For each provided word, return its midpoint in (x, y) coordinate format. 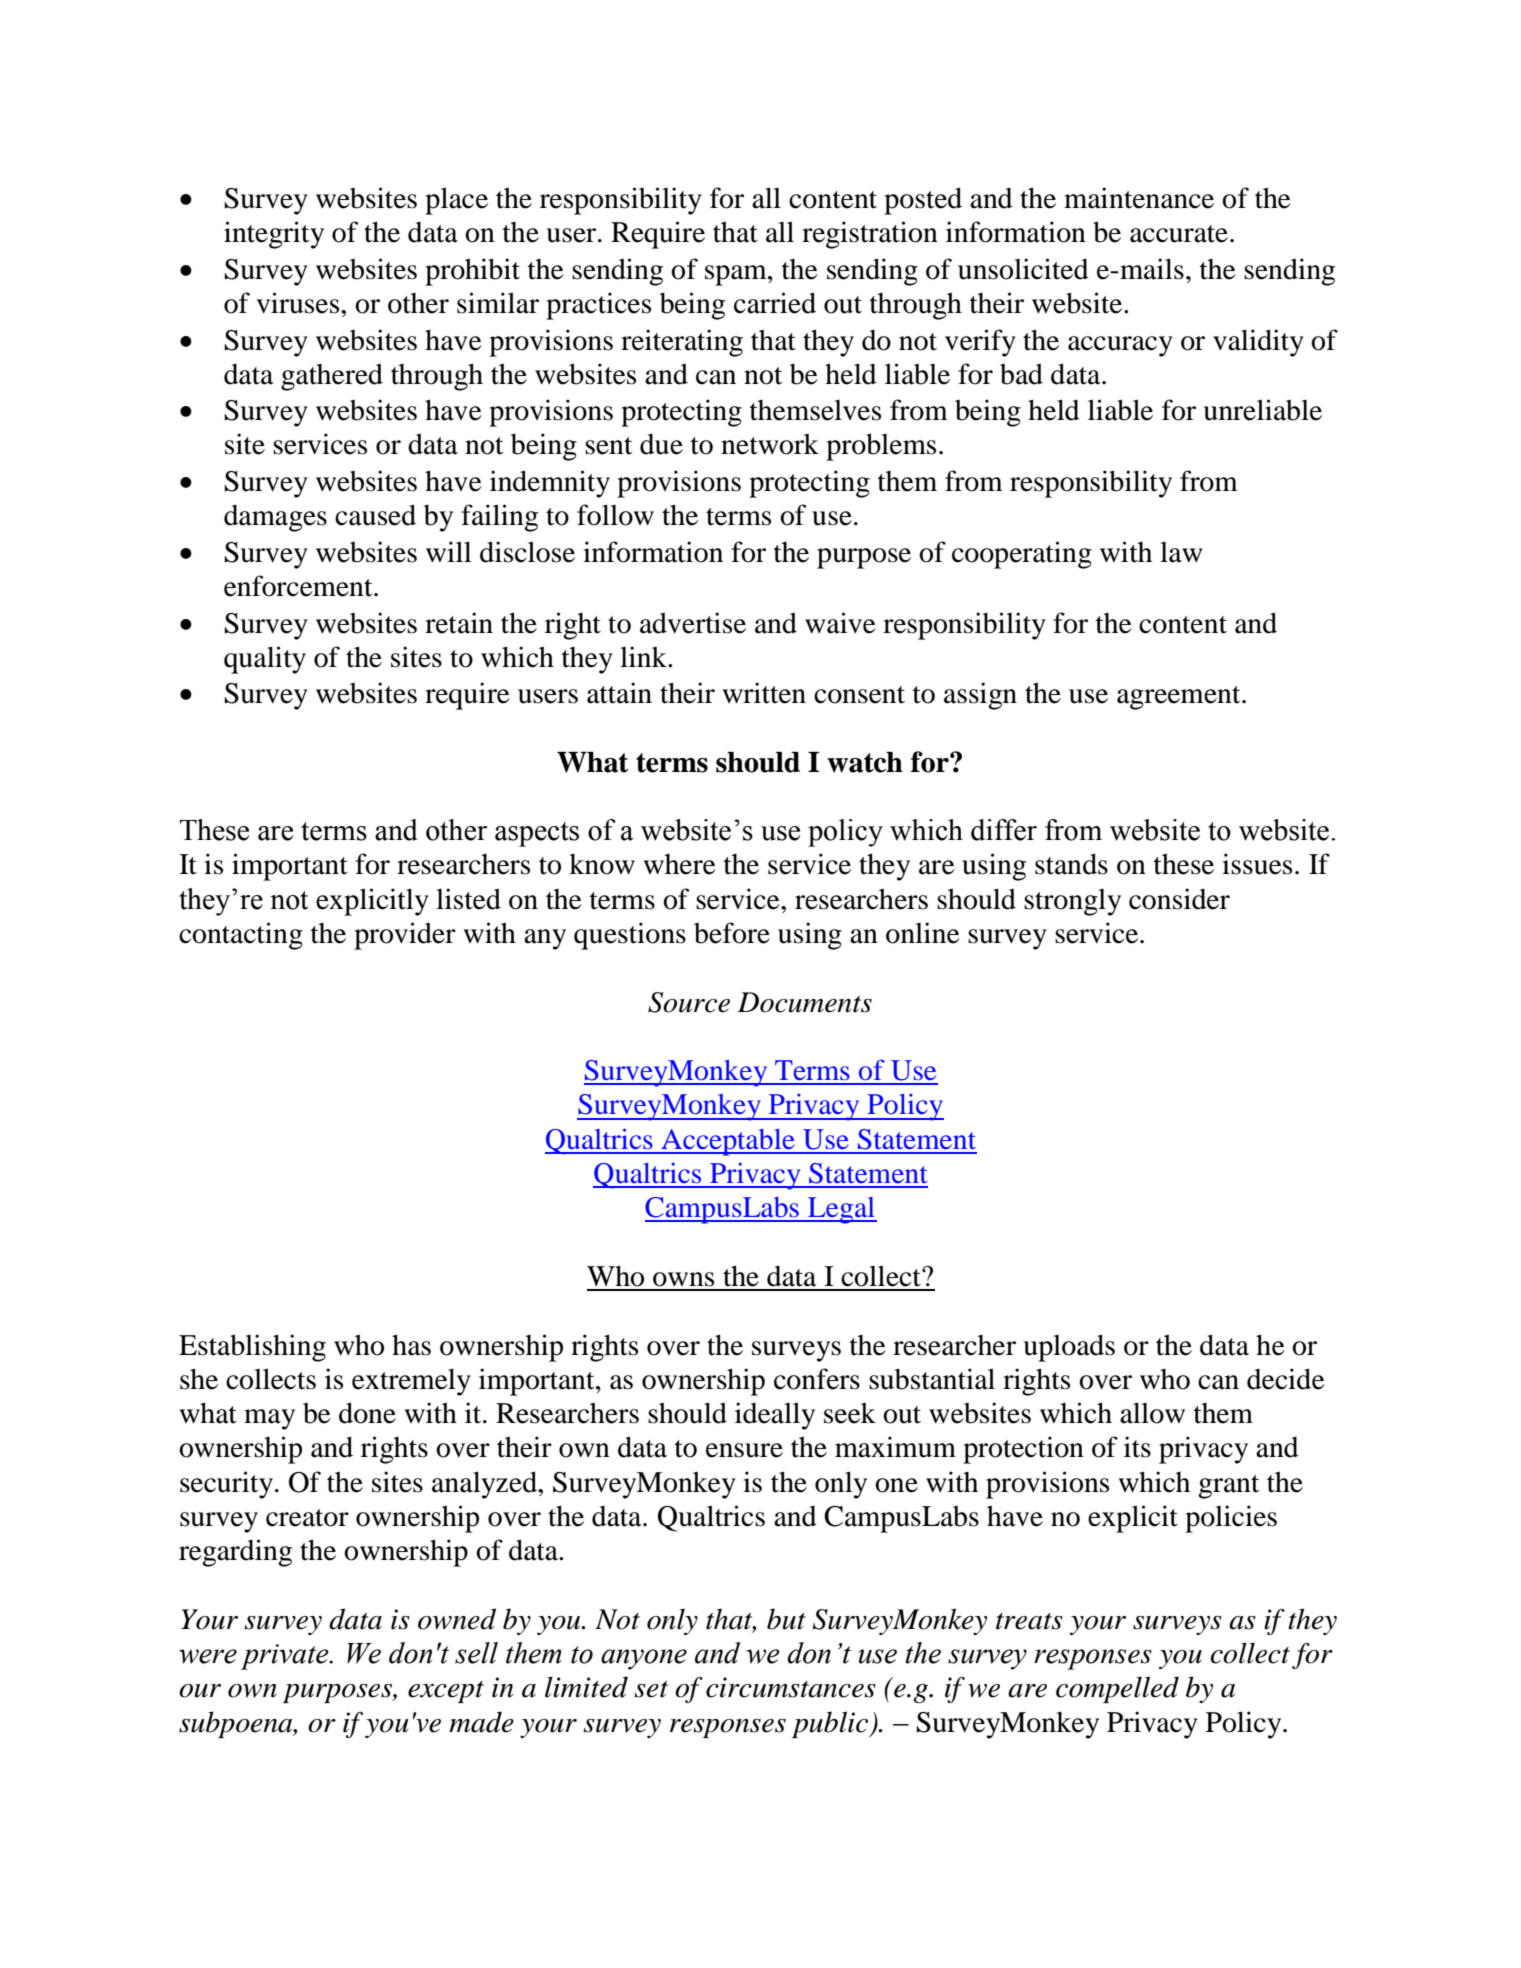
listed (468, 899)
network (770, 444)
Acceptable (728, 1142)
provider (405, 936)
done (367, 1413)
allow (1152, 1413)
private (286, 1657)
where (680, 864)
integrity (274, 235)
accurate (1179, 234)
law (1181, 552)
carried (775, 303)
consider (1179, 899)
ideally (775, 1416)
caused (375, 515)
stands (1071, 864)
